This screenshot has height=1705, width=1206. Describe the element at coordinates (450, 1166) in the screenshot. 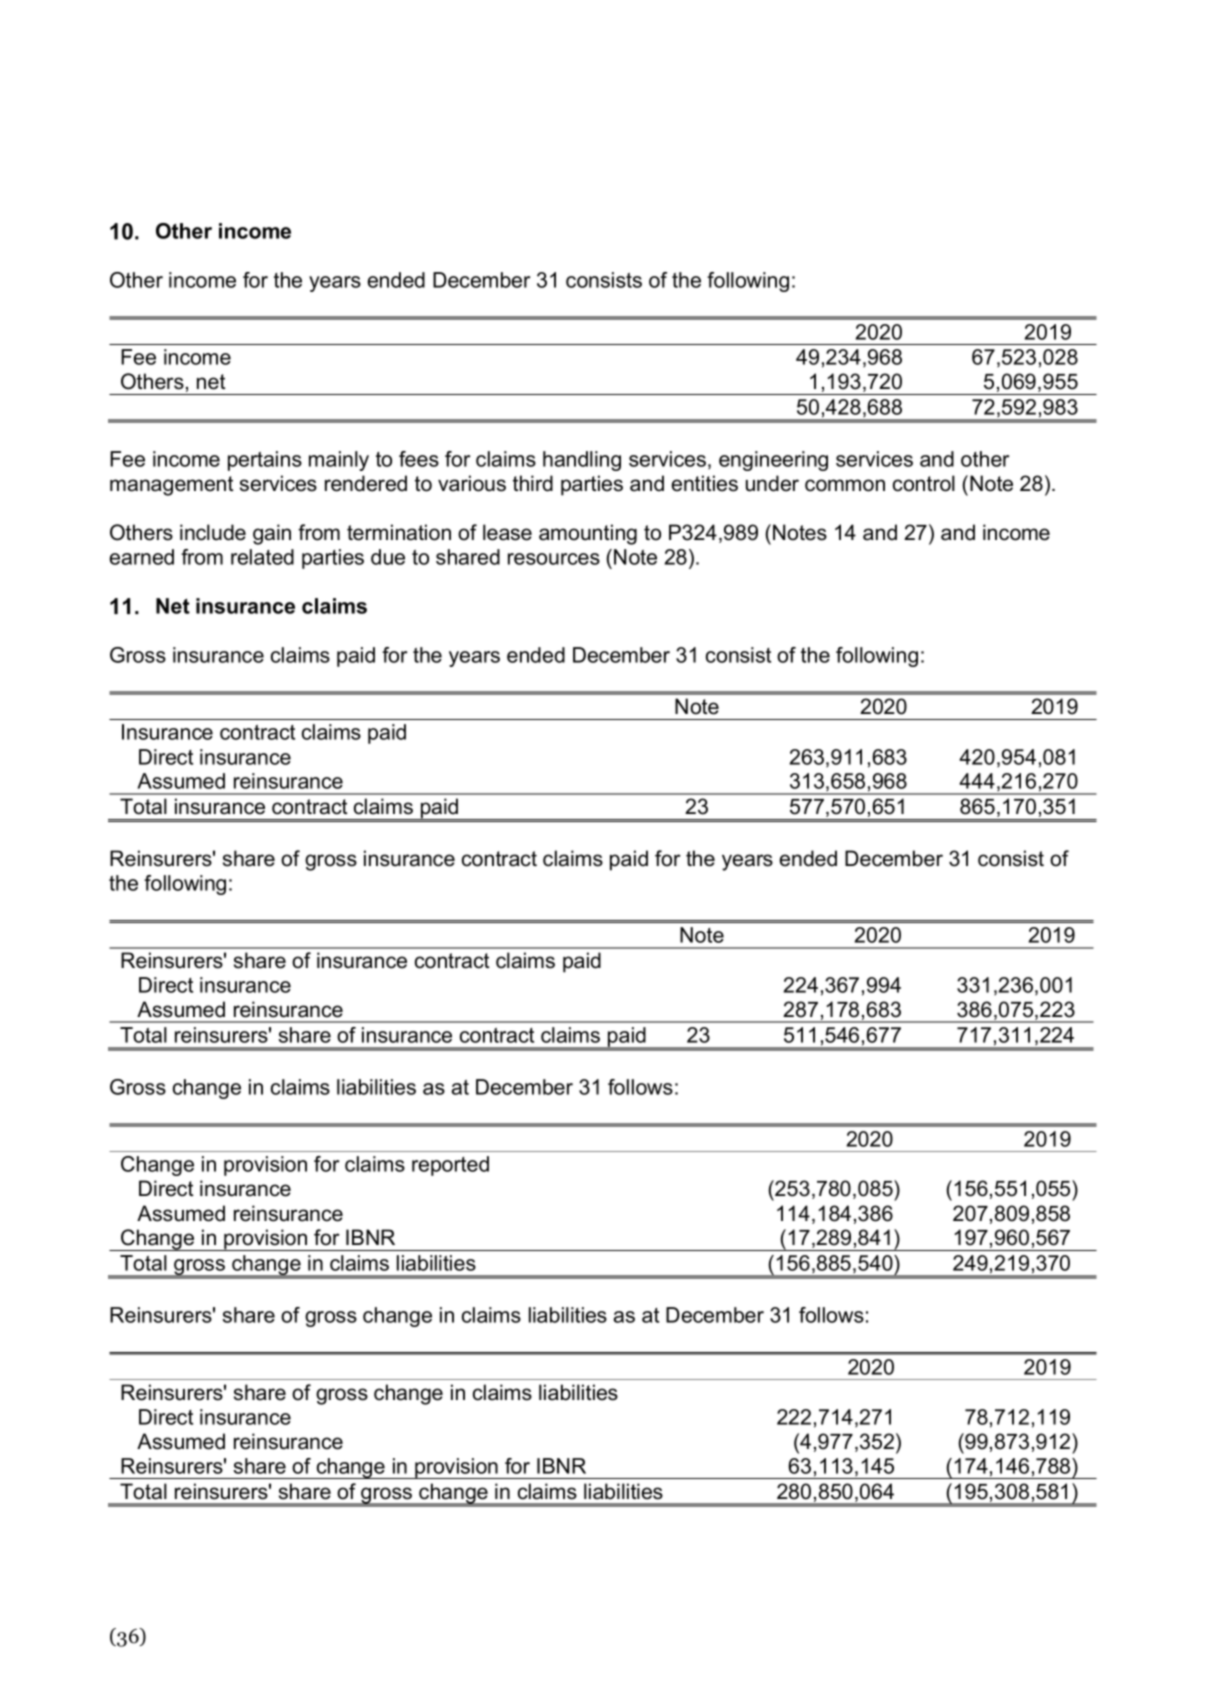

I see `reported` at that location.
